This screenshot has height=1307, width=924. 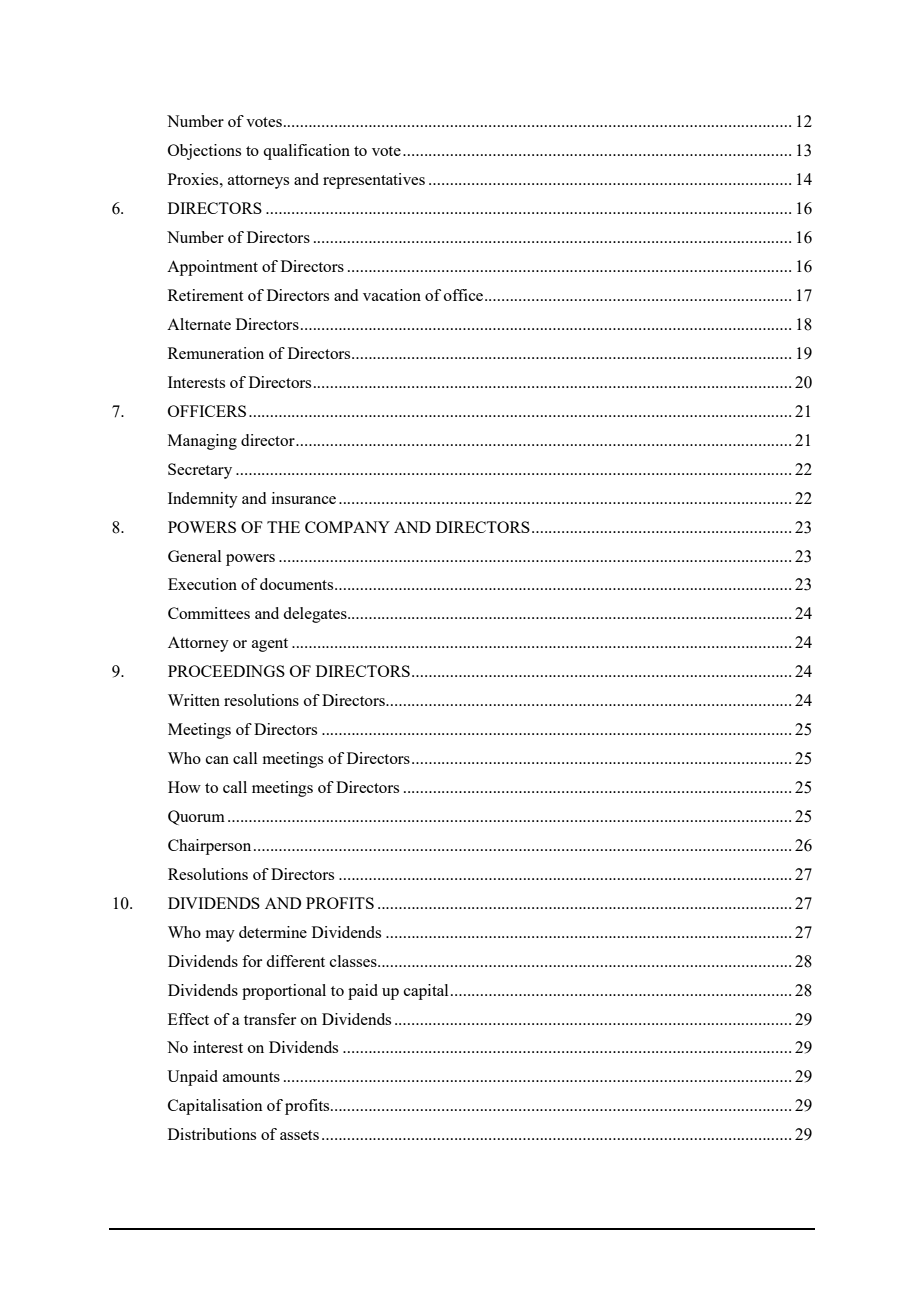 I want to click on classes, so click(x=354, y=961).
